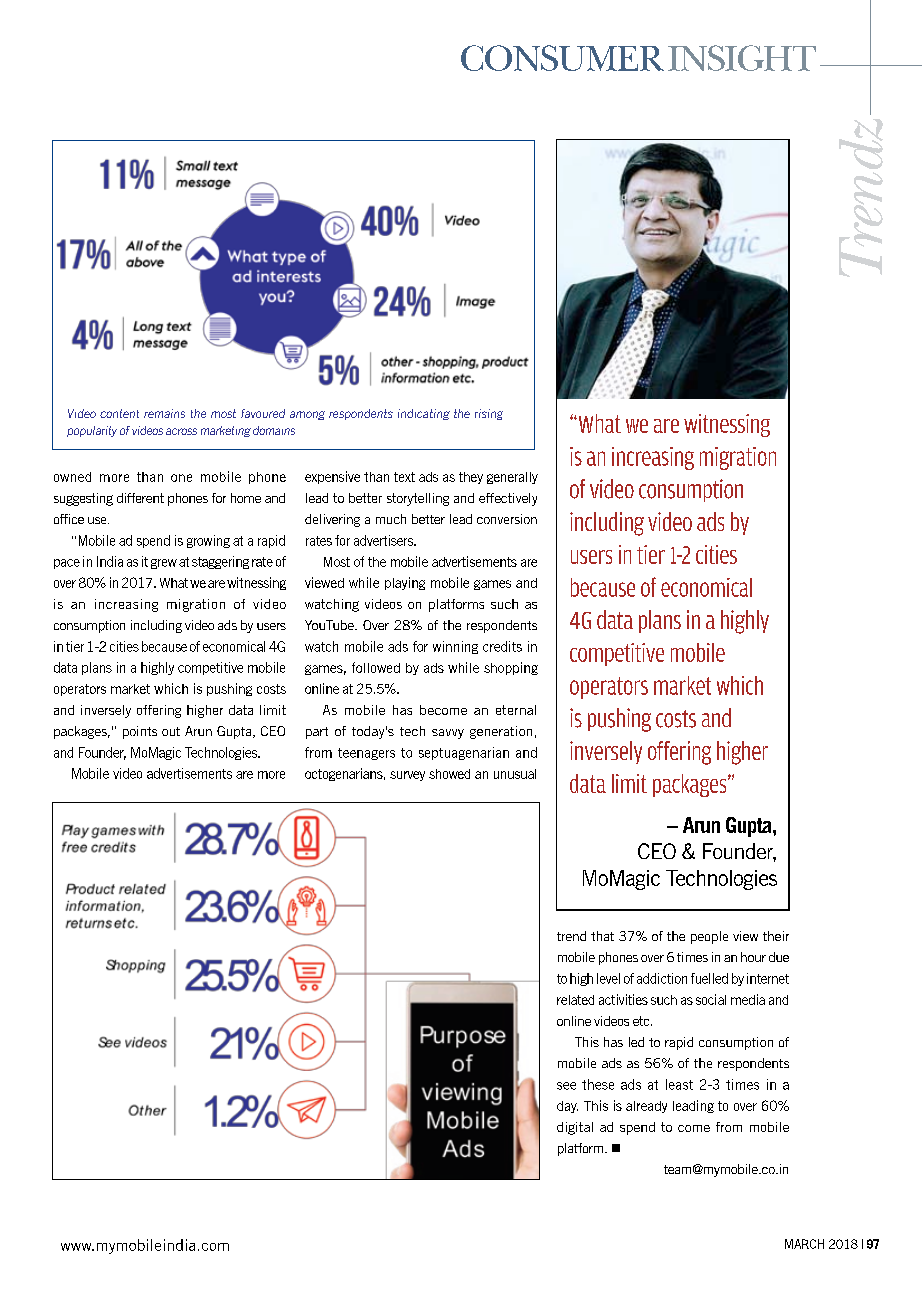 This image has height=1316, width=922. I want to click on part, so click(317, 733).
